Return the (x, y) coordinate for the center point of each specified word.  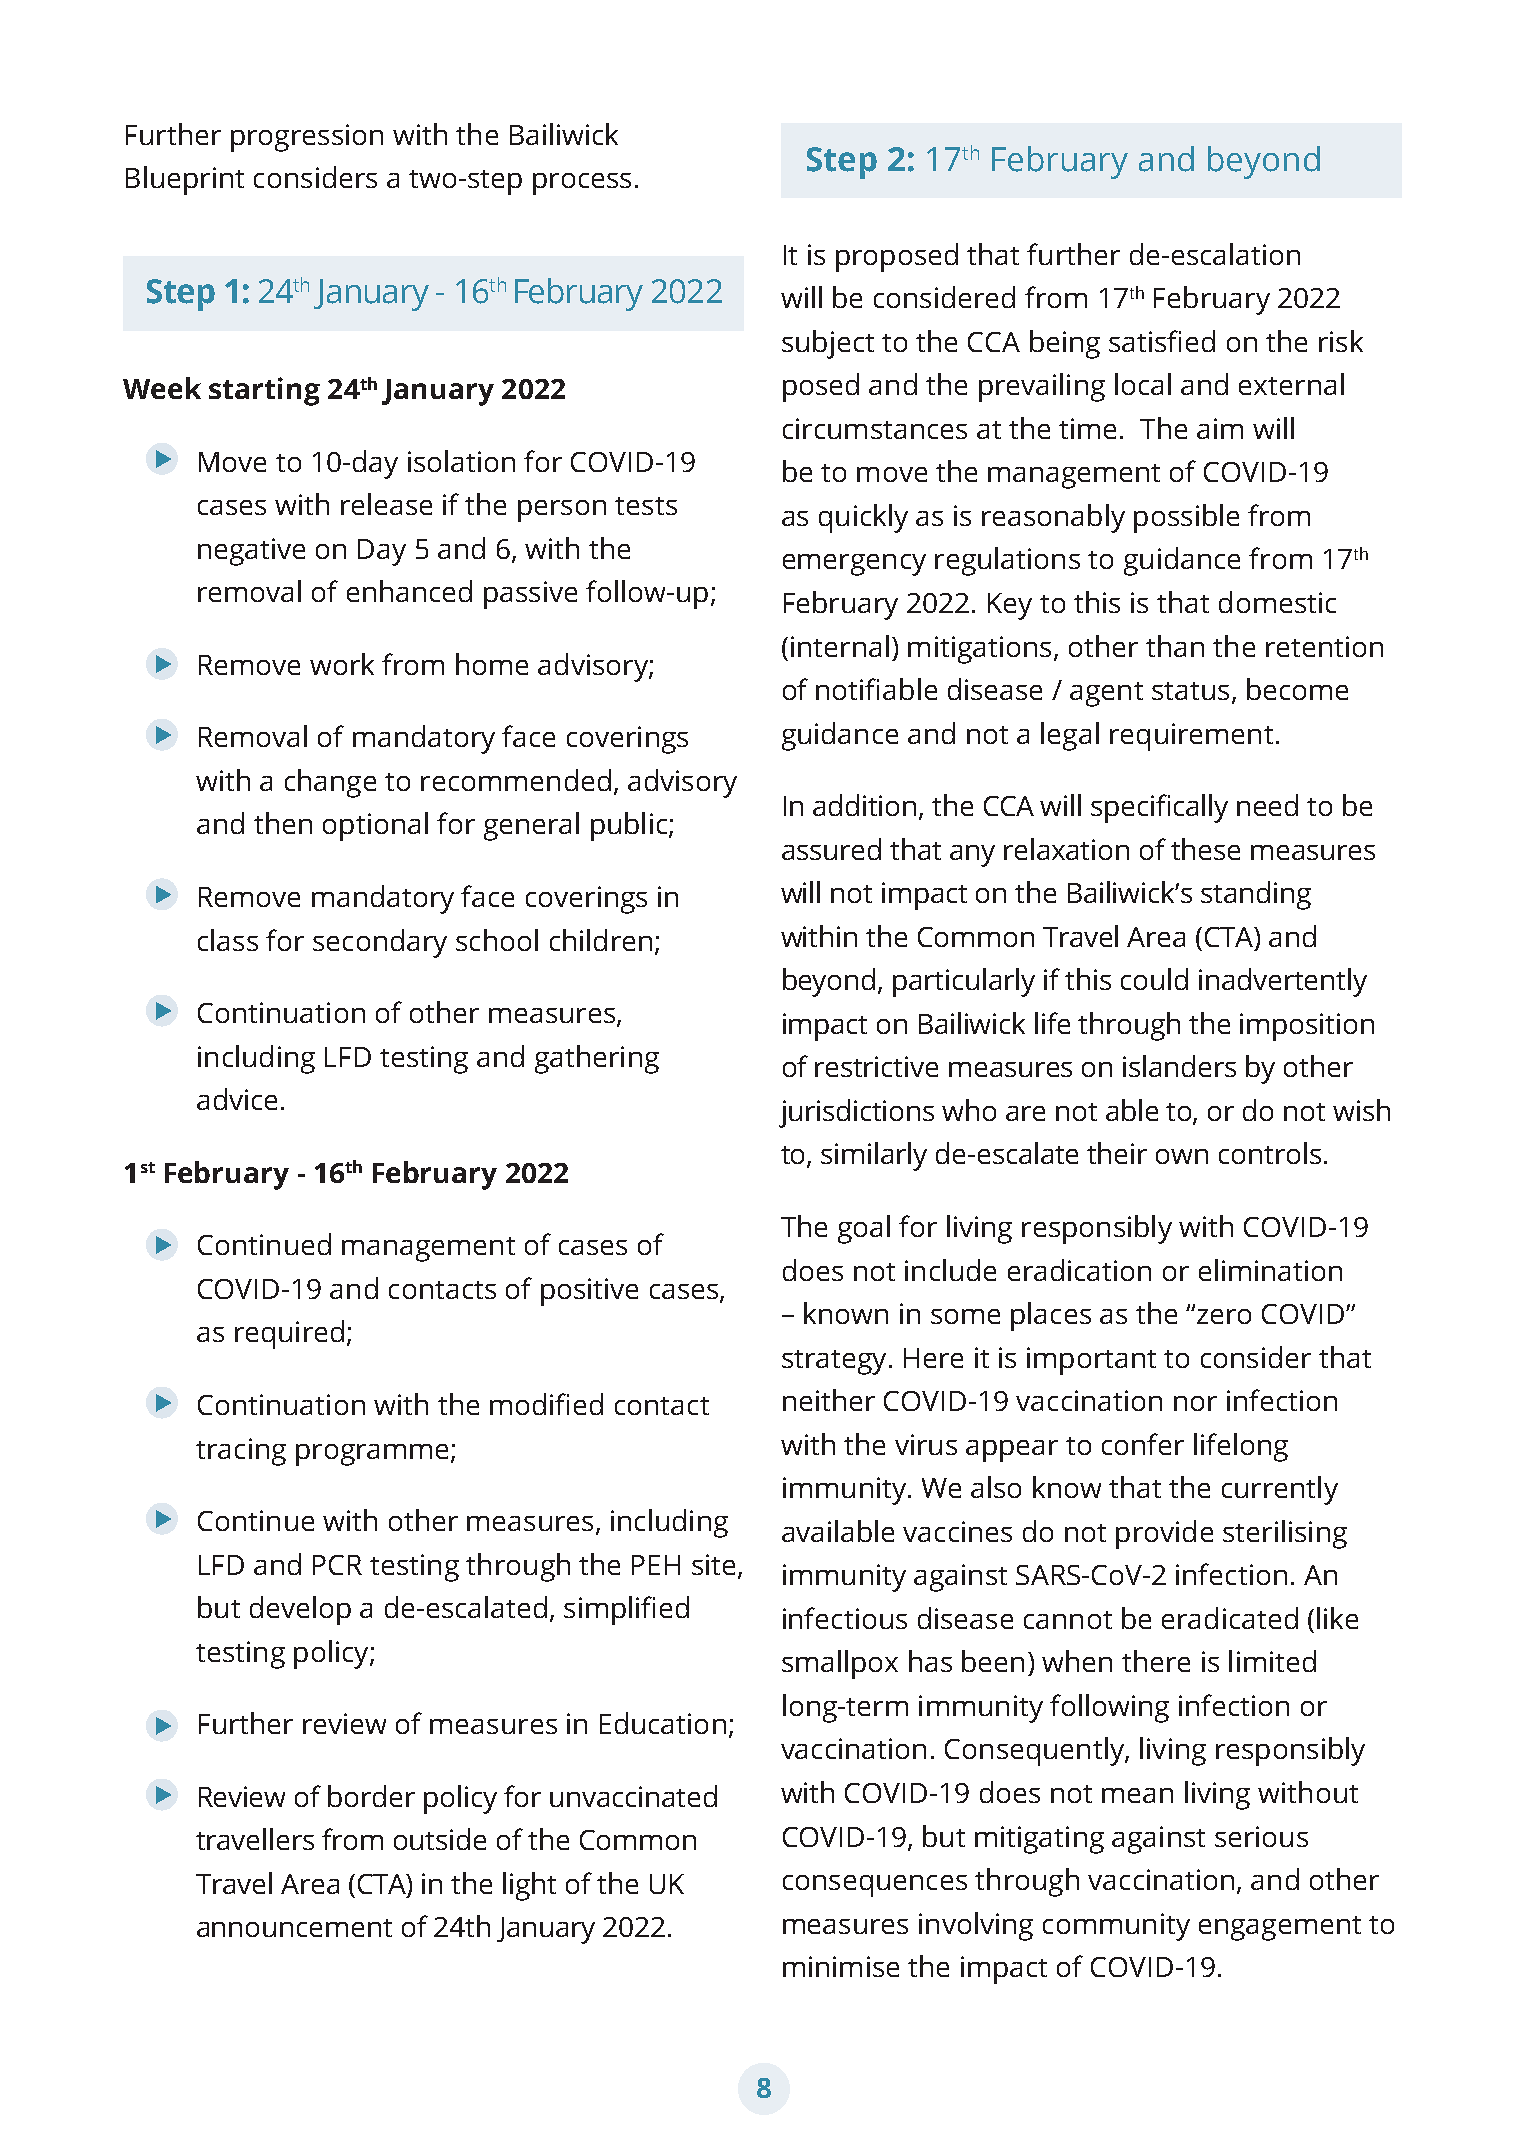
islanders (1179, 1066)
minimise (841, 1966)
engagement (1280, 1928)
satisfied (1162, 341)
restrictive (876, 1066)
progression (307, 138)
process (582, 184)
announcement (294, 1928)
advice (237, 1099)
